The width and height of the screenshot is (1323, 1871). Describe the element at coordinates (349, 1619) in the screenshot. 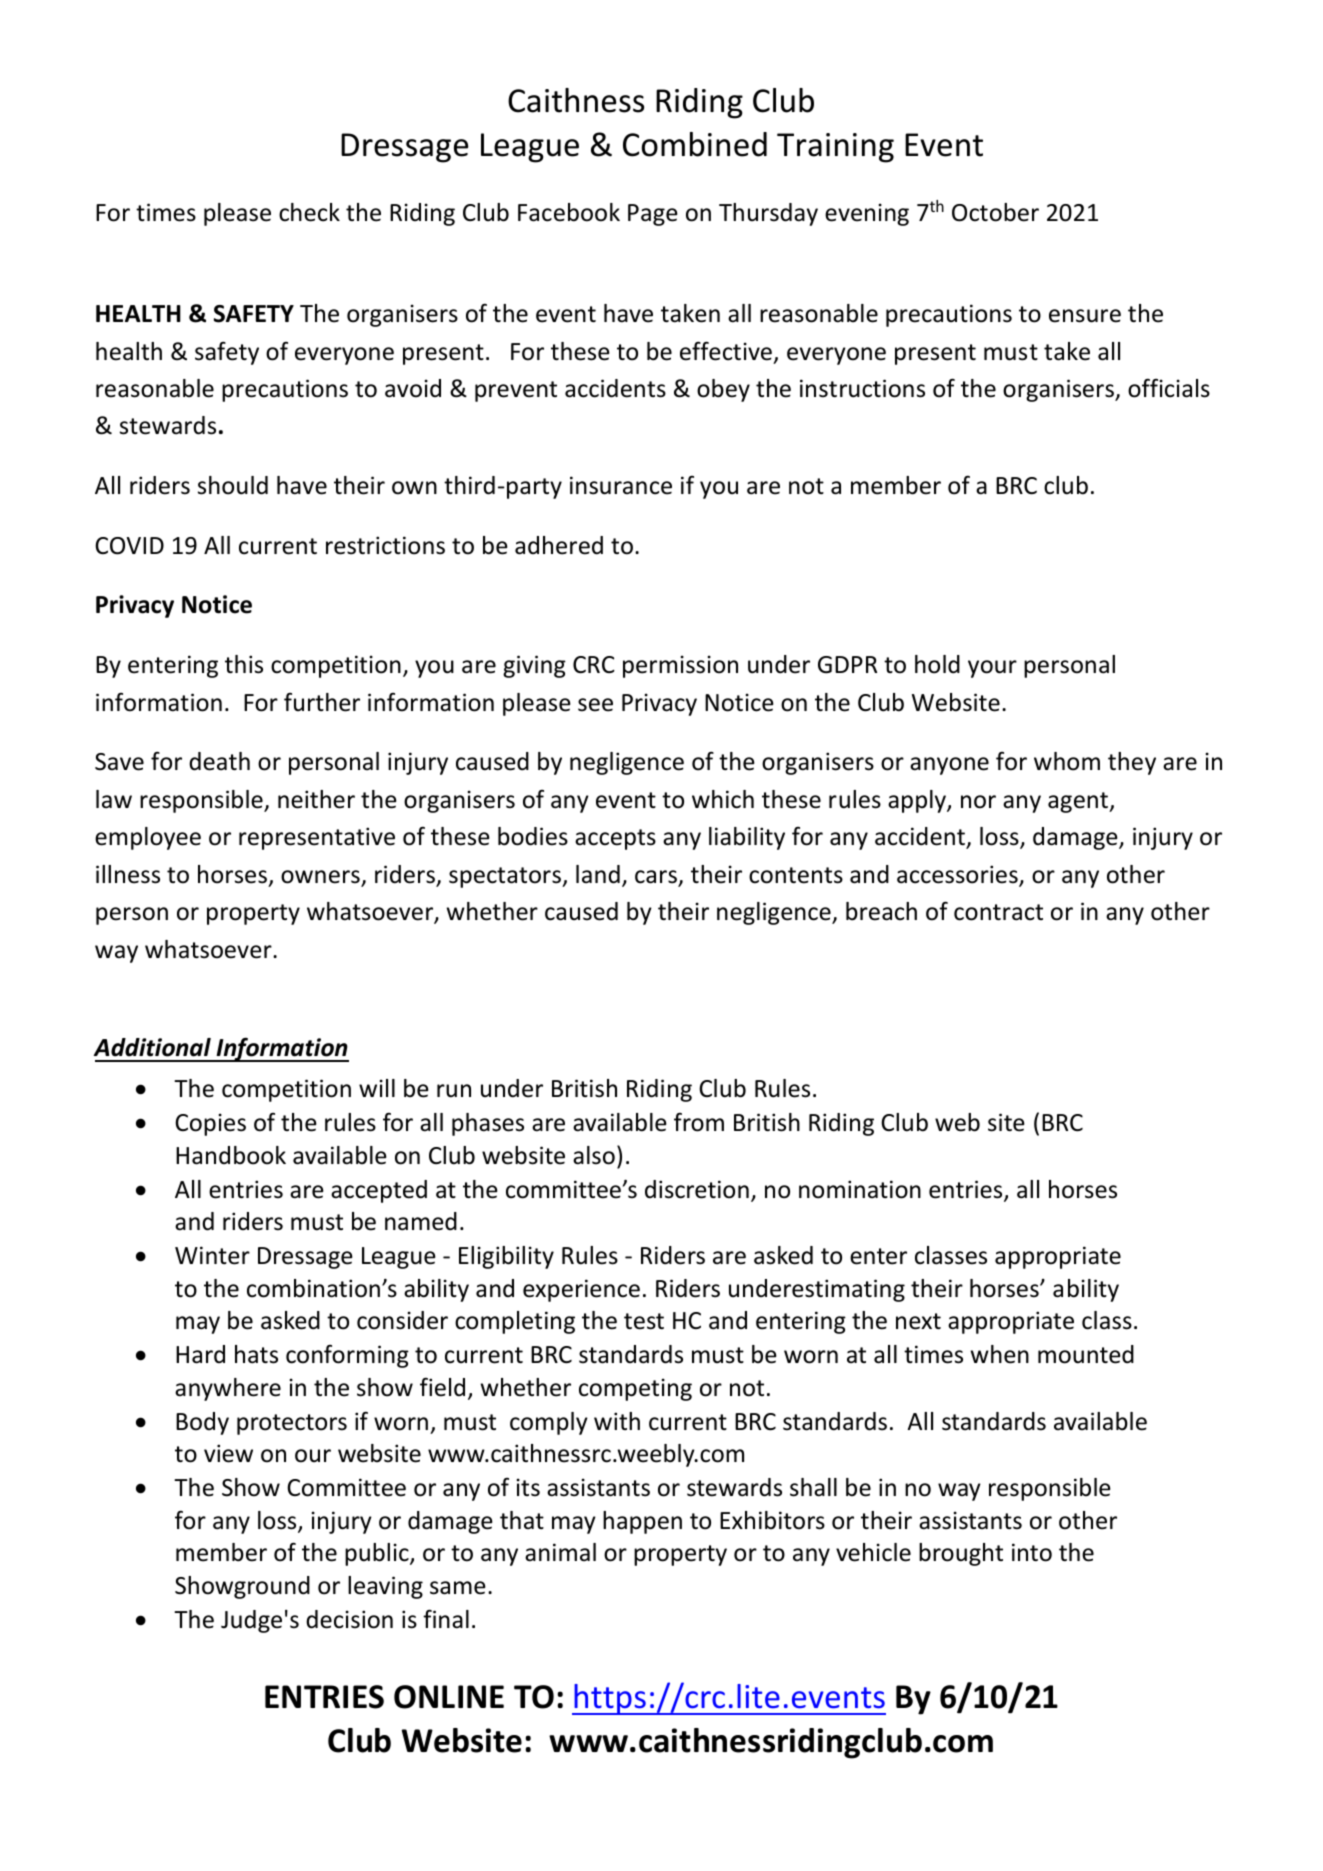

I see `decision` at that location.
